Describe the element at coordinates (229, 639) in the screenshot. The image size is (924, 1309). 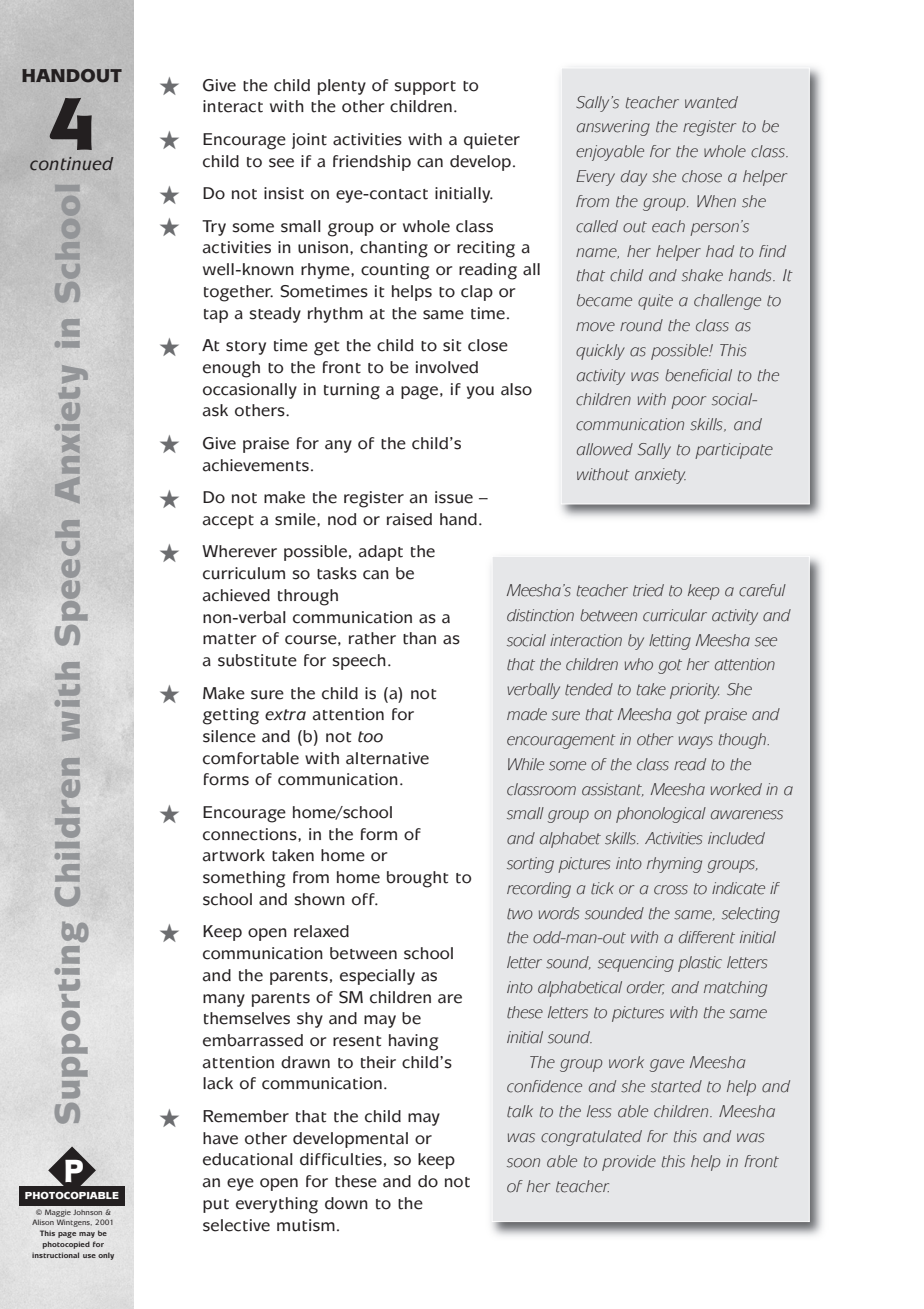
I see `matter` at that location.
